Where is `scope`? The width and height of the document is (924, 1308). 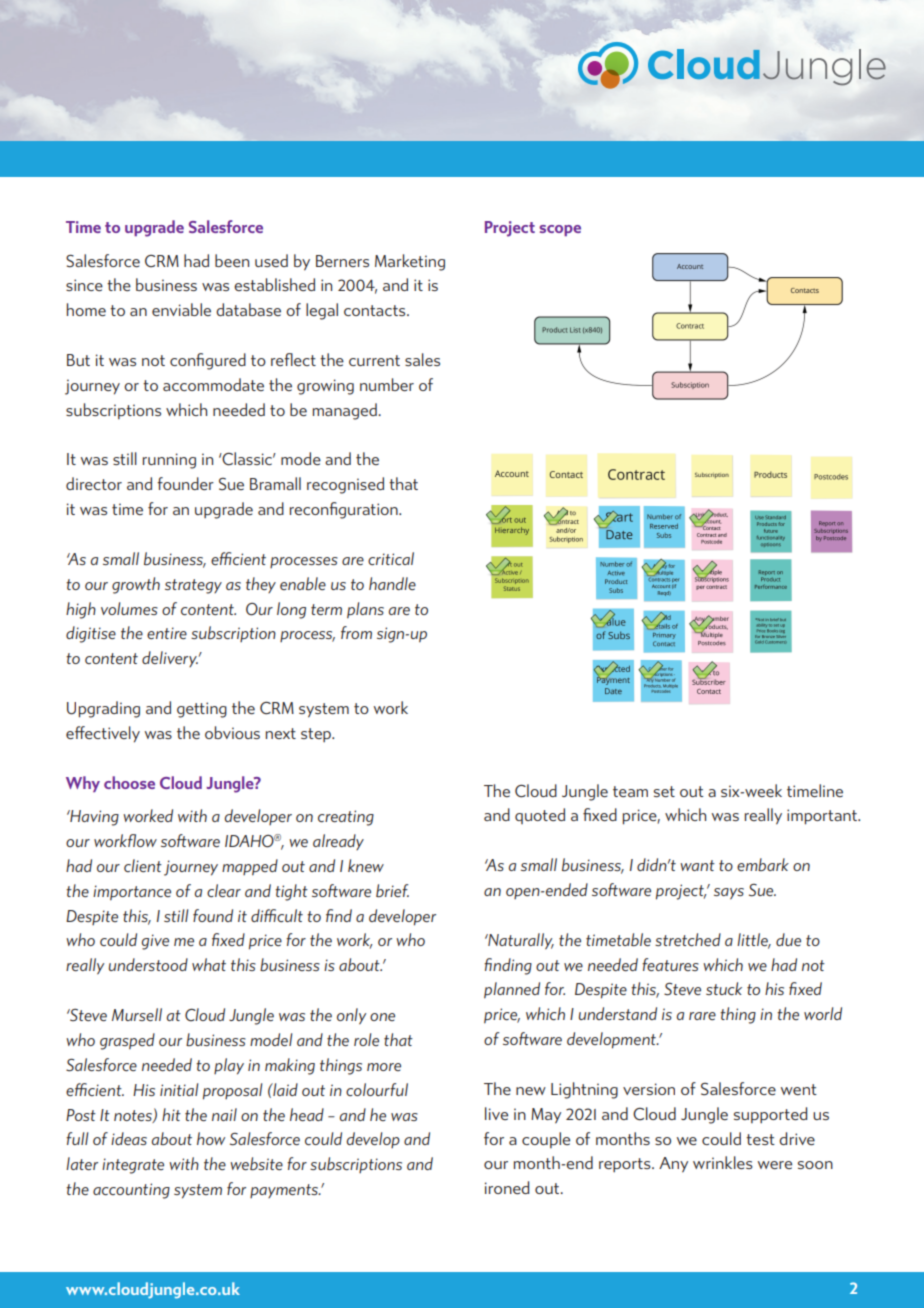 scope is located at coordinates (560, 230).
